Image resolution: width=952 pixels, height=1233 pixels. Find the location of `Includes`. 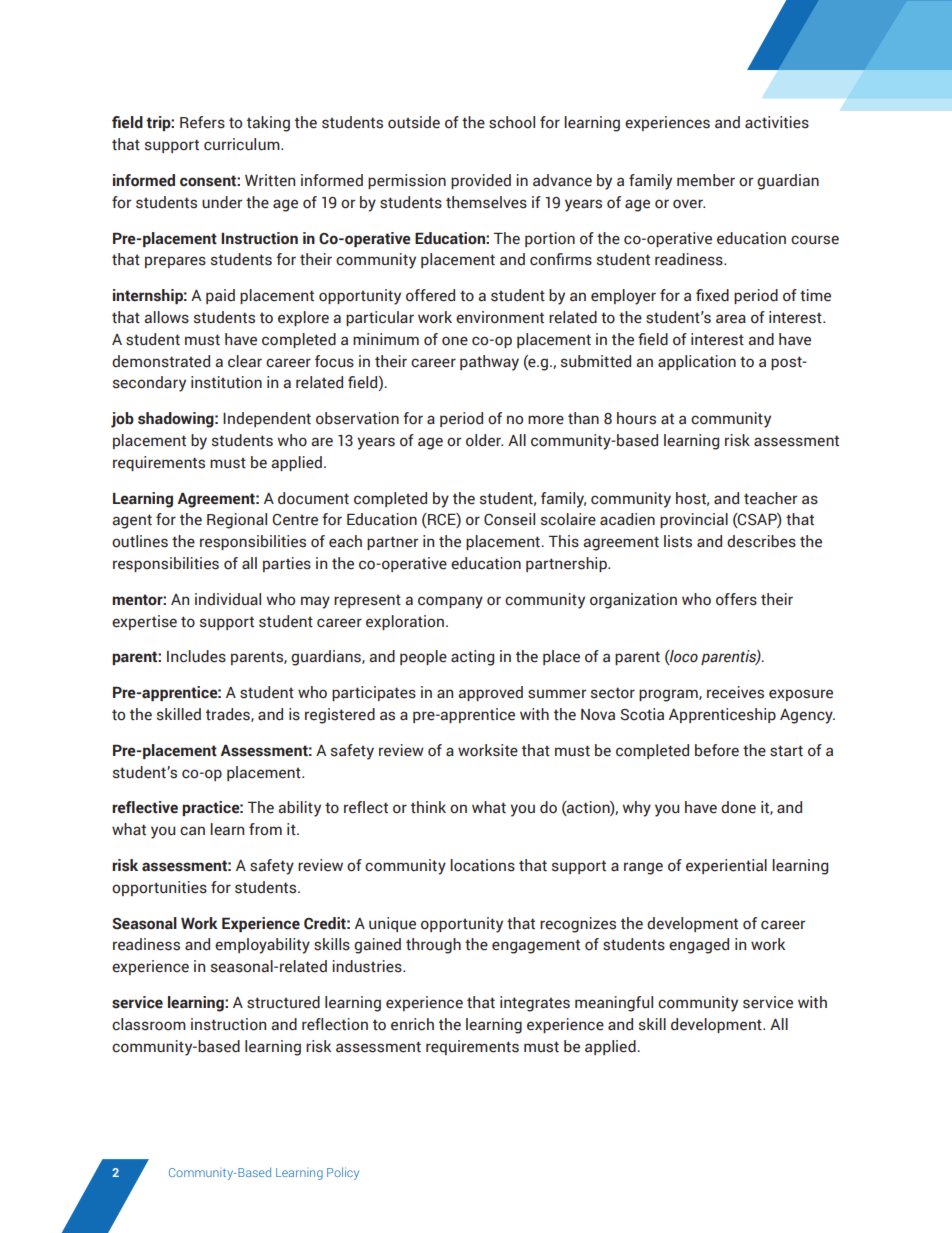

Includes is located at coordinates (196, 656).
